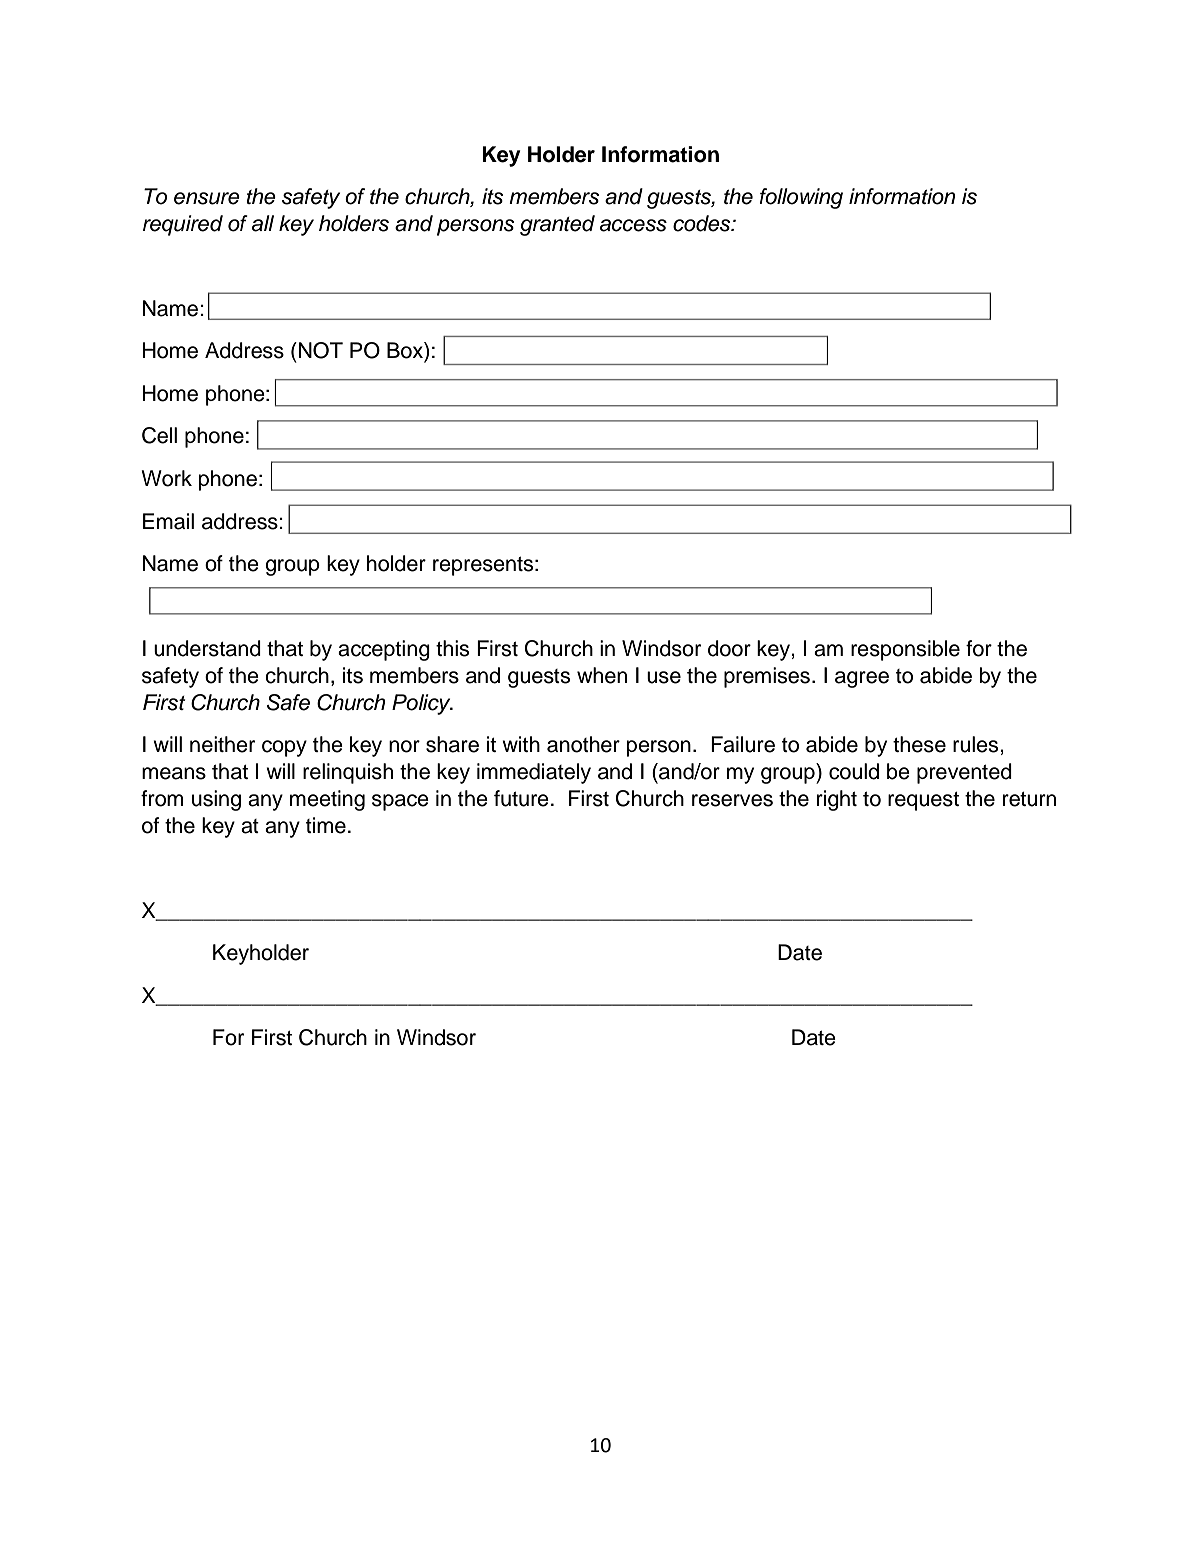  Describe the element at coordinates (216, 800) in the screenshot. I see `using` at that location.
